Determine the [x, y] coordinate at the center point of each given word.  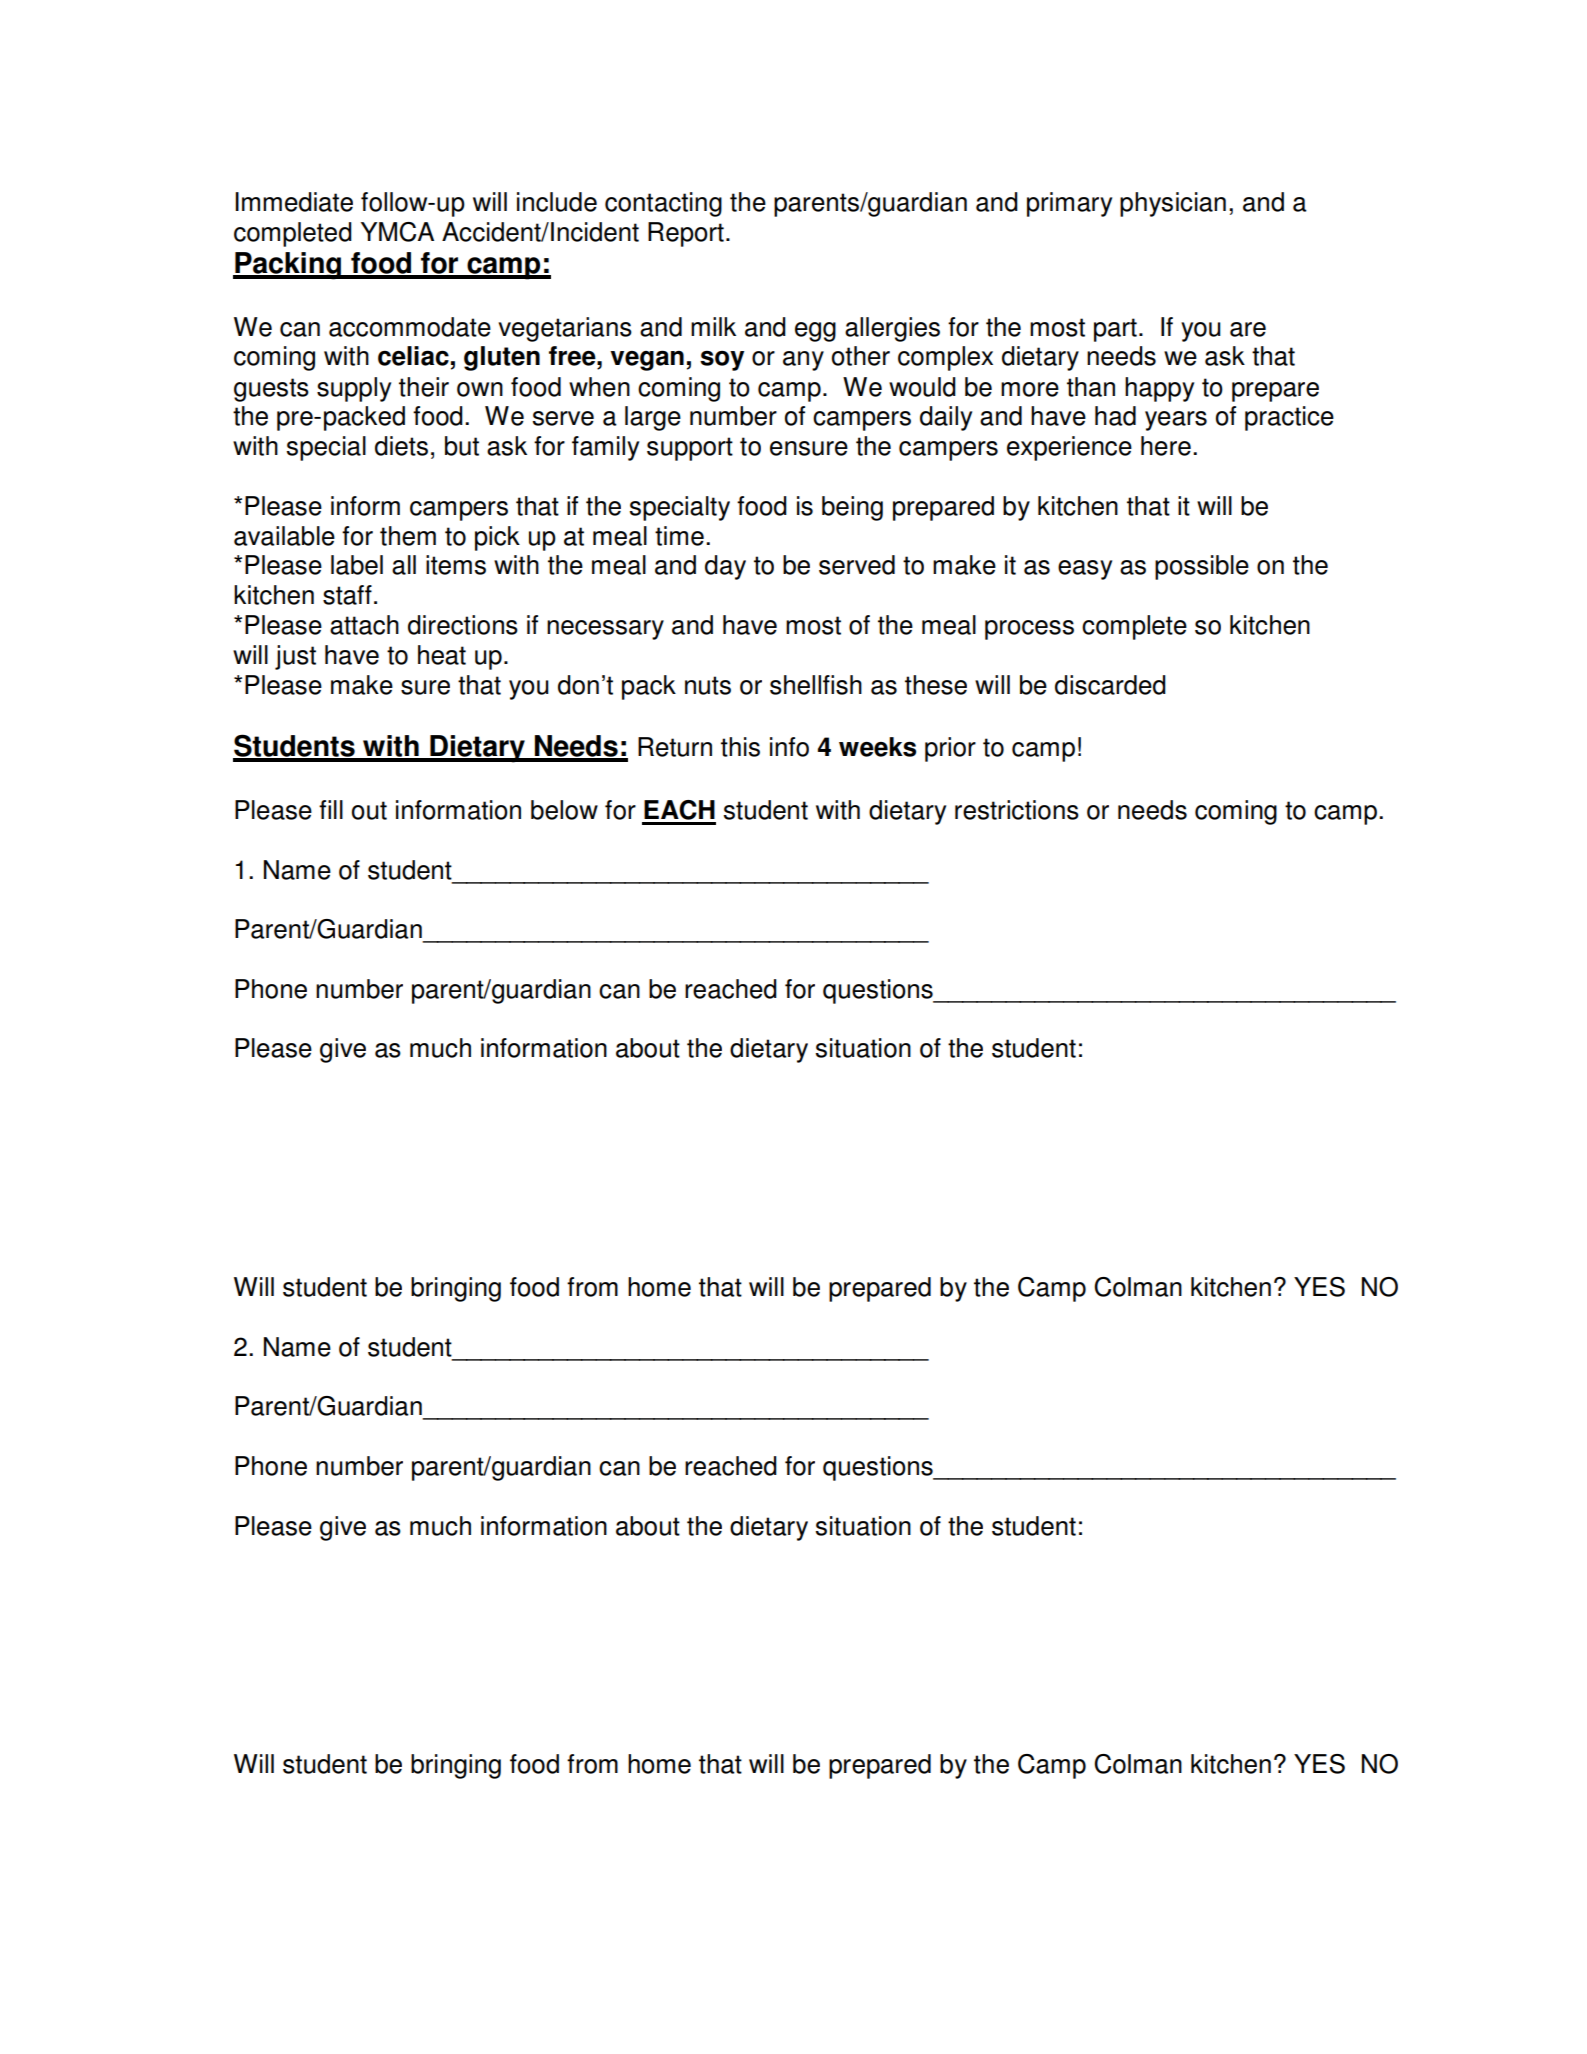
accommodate [410, 327]
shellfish [816, 685]
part [1115, 330]
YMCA [397, 232]
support [690, 449]
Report [686, 234]
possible [1202, 567]
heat [442, 655]
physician [1173, 204]
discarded [1110, 685]
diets [401, 446]
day [725, 567]
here [1166, 446]
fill [331, 809]
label [357, 565]
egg [815, 332]
